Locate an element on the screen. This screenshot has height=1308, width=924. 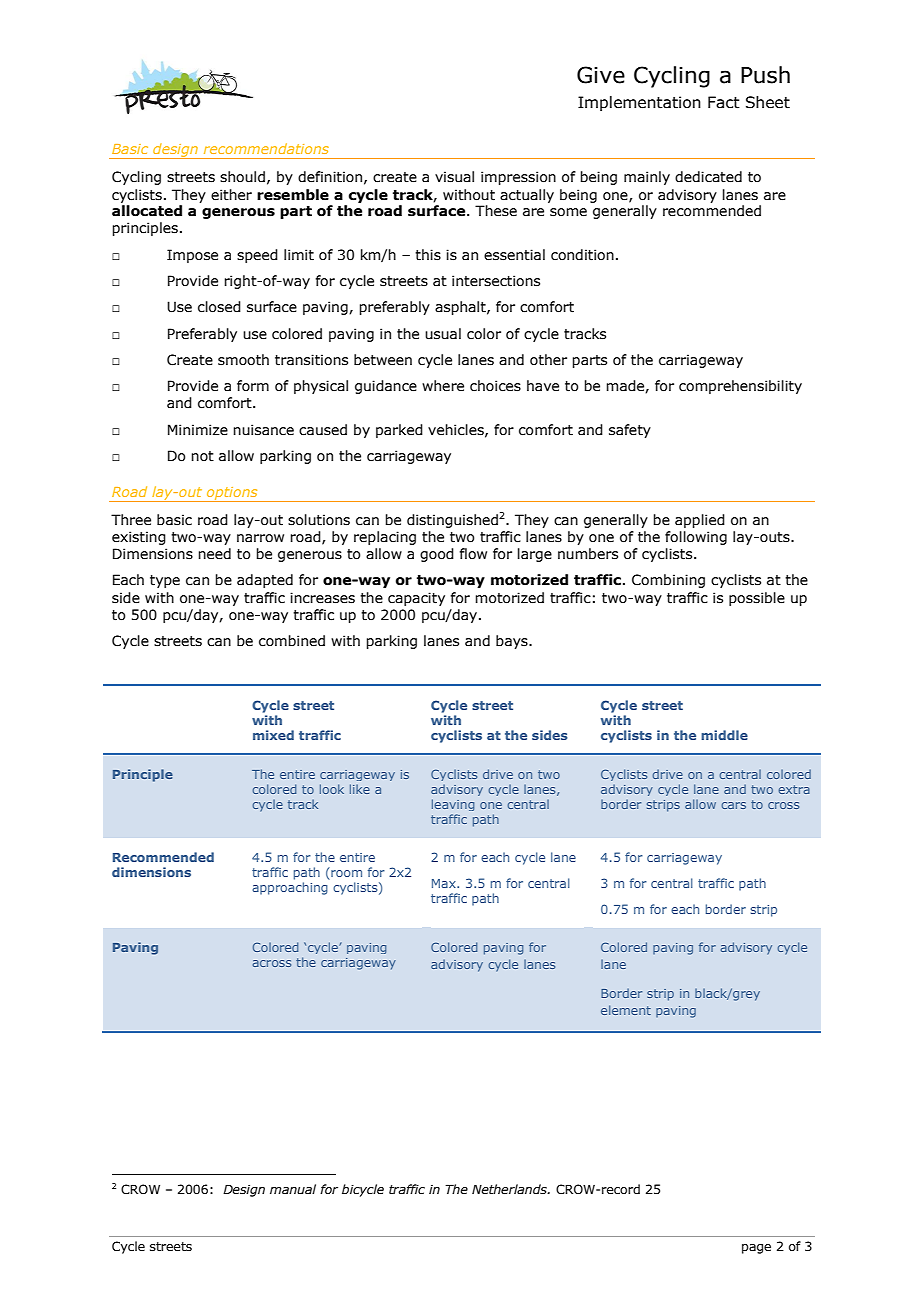
approaching is located at coordinates (290, 888).
